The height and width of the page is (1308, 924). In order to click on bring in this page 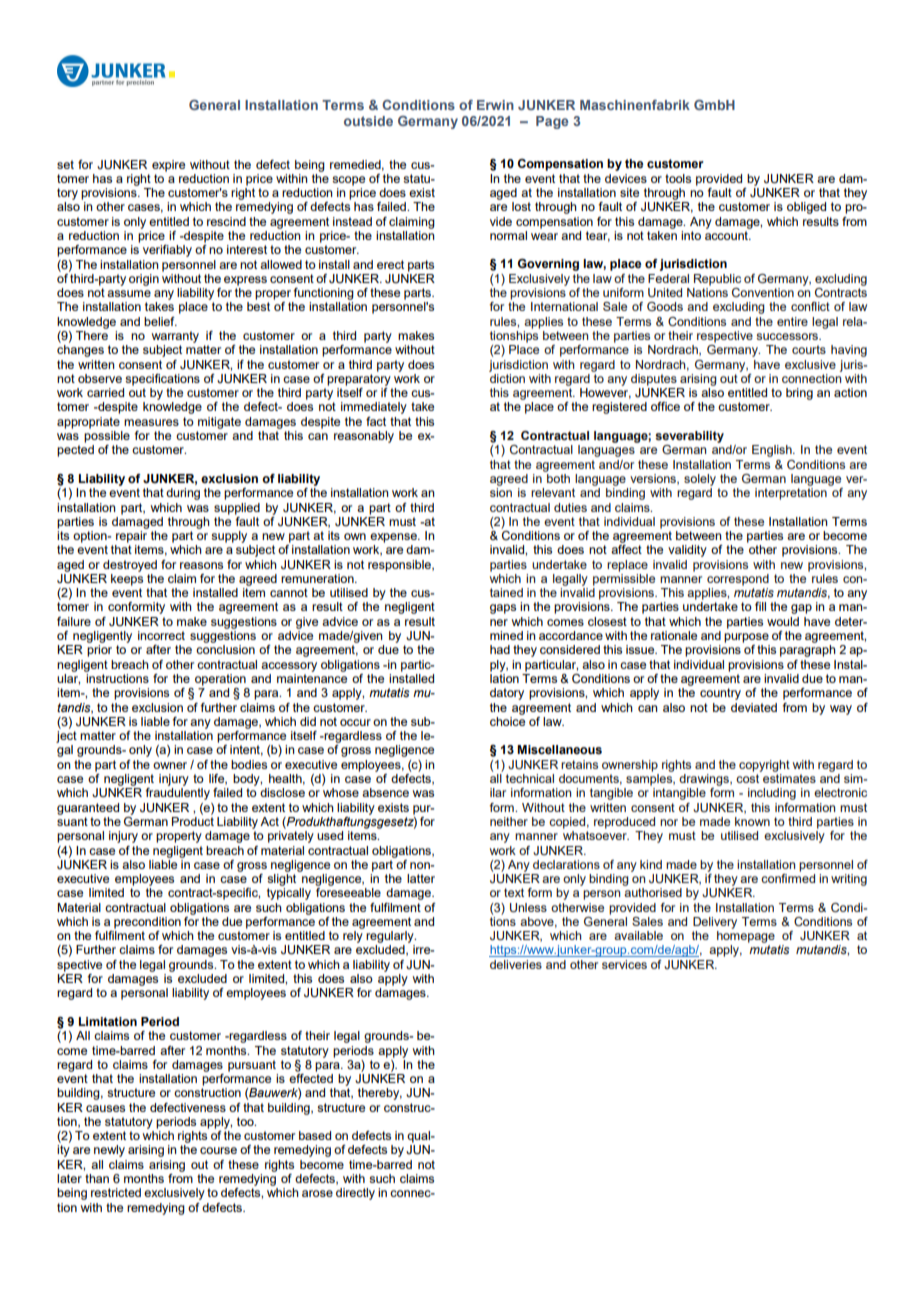, I will do `click(799, 394)`.
